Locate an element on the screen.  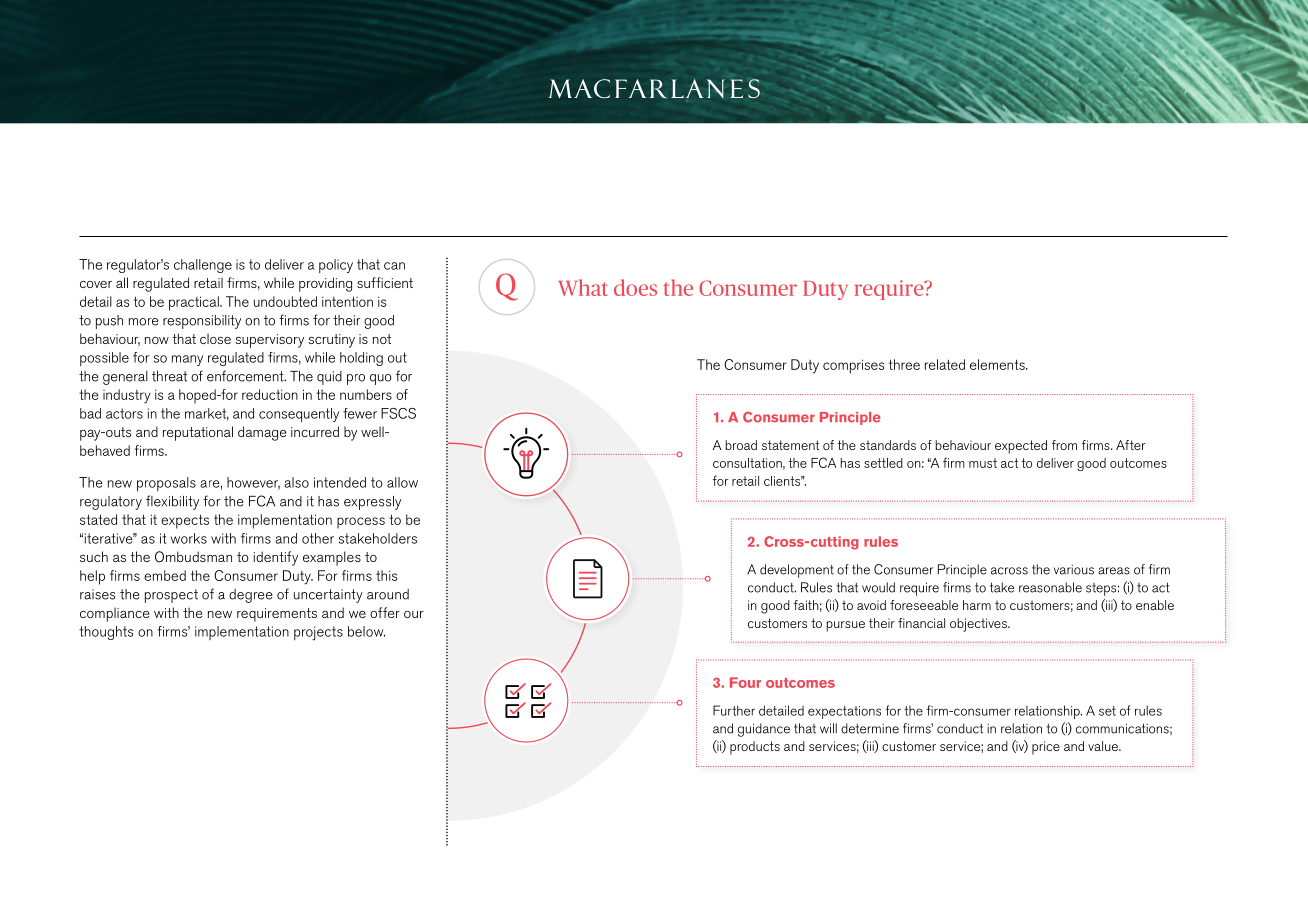
quo is located at coordinates (381, 379).
